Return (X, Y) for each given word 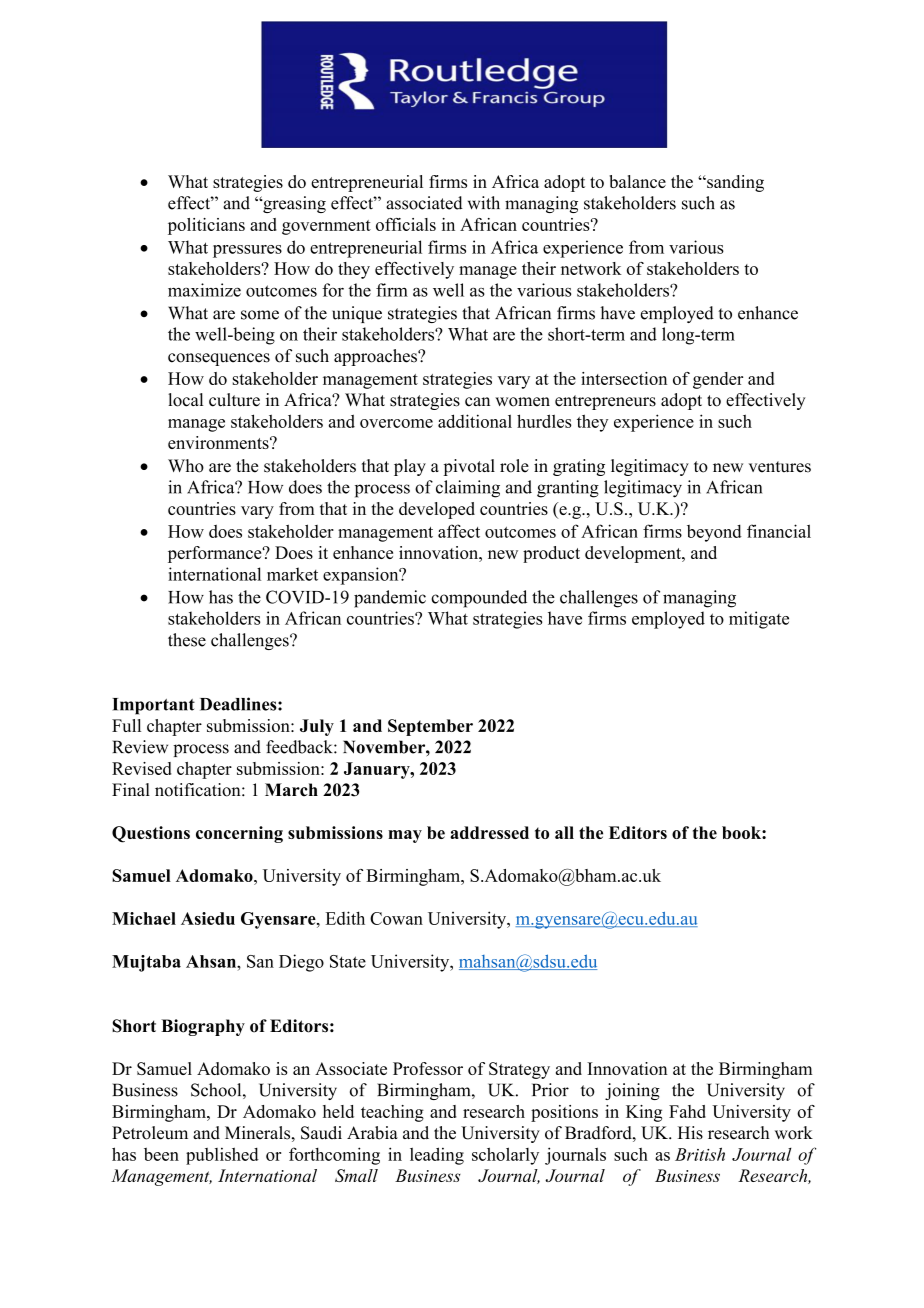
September (430, 727)
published (222, 1156)
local (185, 400)
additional (475, 421)
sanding (734, 183)
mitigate (759, 620)
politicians (206, 226)
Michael (144, 918)
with (484, 203)
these (187, 640)
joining (632, 1091)
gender (718, 380)
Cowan (396, 918)
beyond (714, 533)
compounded (479, 599)
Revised (142, 768)
